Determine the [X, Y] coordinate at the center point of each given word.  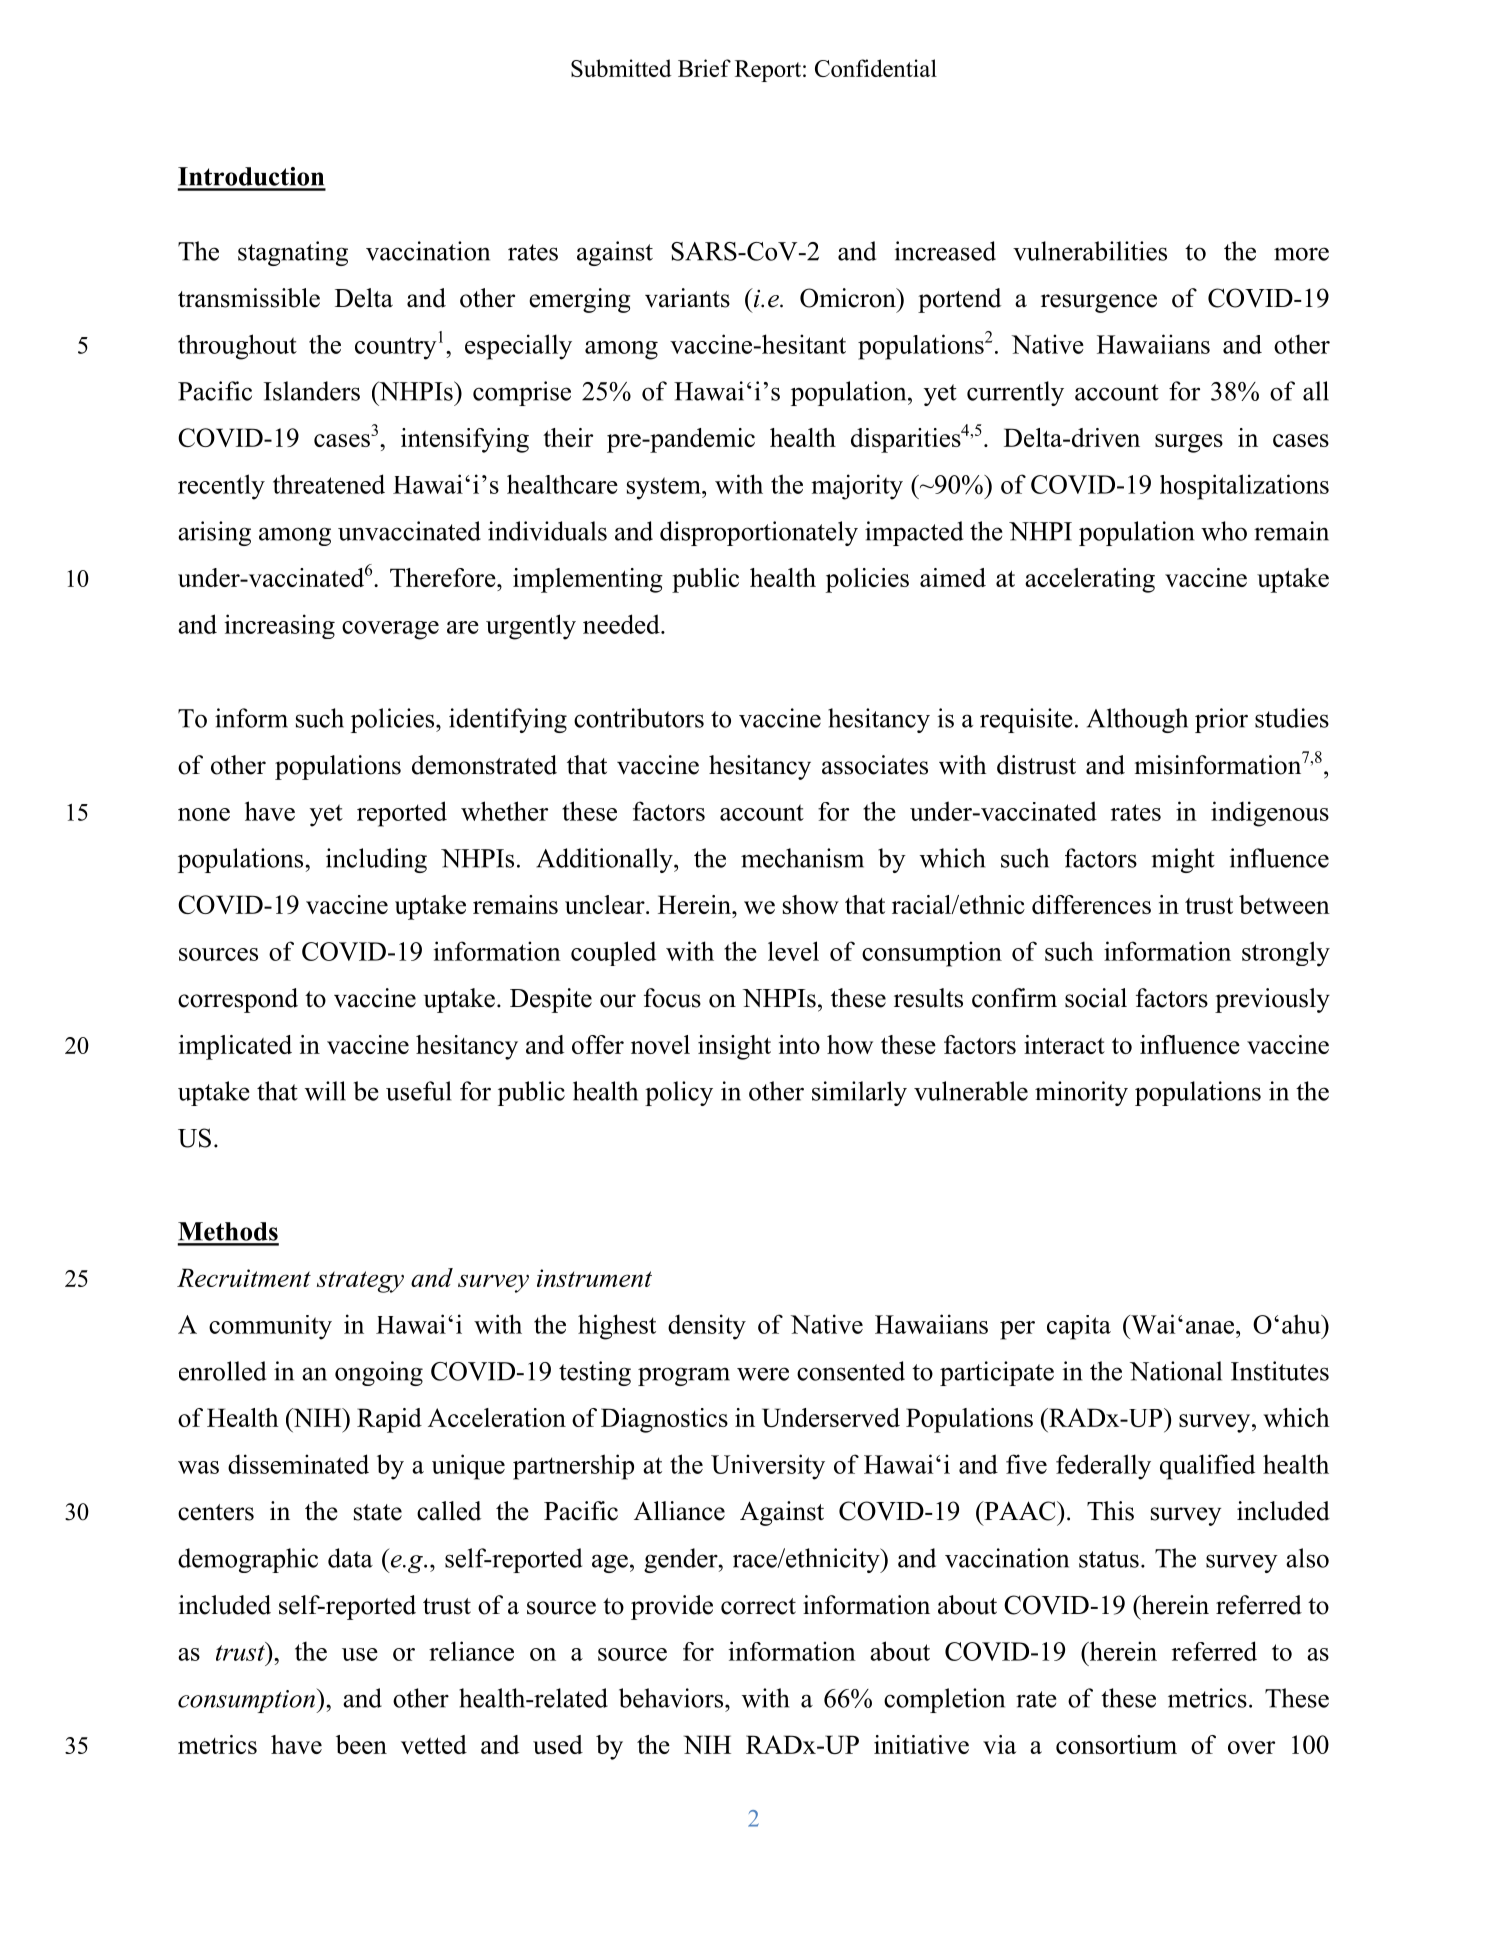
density [707, 1327]
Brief [704, 68]
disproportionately [759, 533]
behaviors [671, 1698]
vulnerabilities [1090, 251]
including [376, 860]
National [1176, 1371]
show [811, 904]
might [1183, 860]
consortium [1116, 1744]
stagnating [293, 253]
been [361, 1744]
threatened [329, 484]
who [1224, 531]
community [270, 1327]
